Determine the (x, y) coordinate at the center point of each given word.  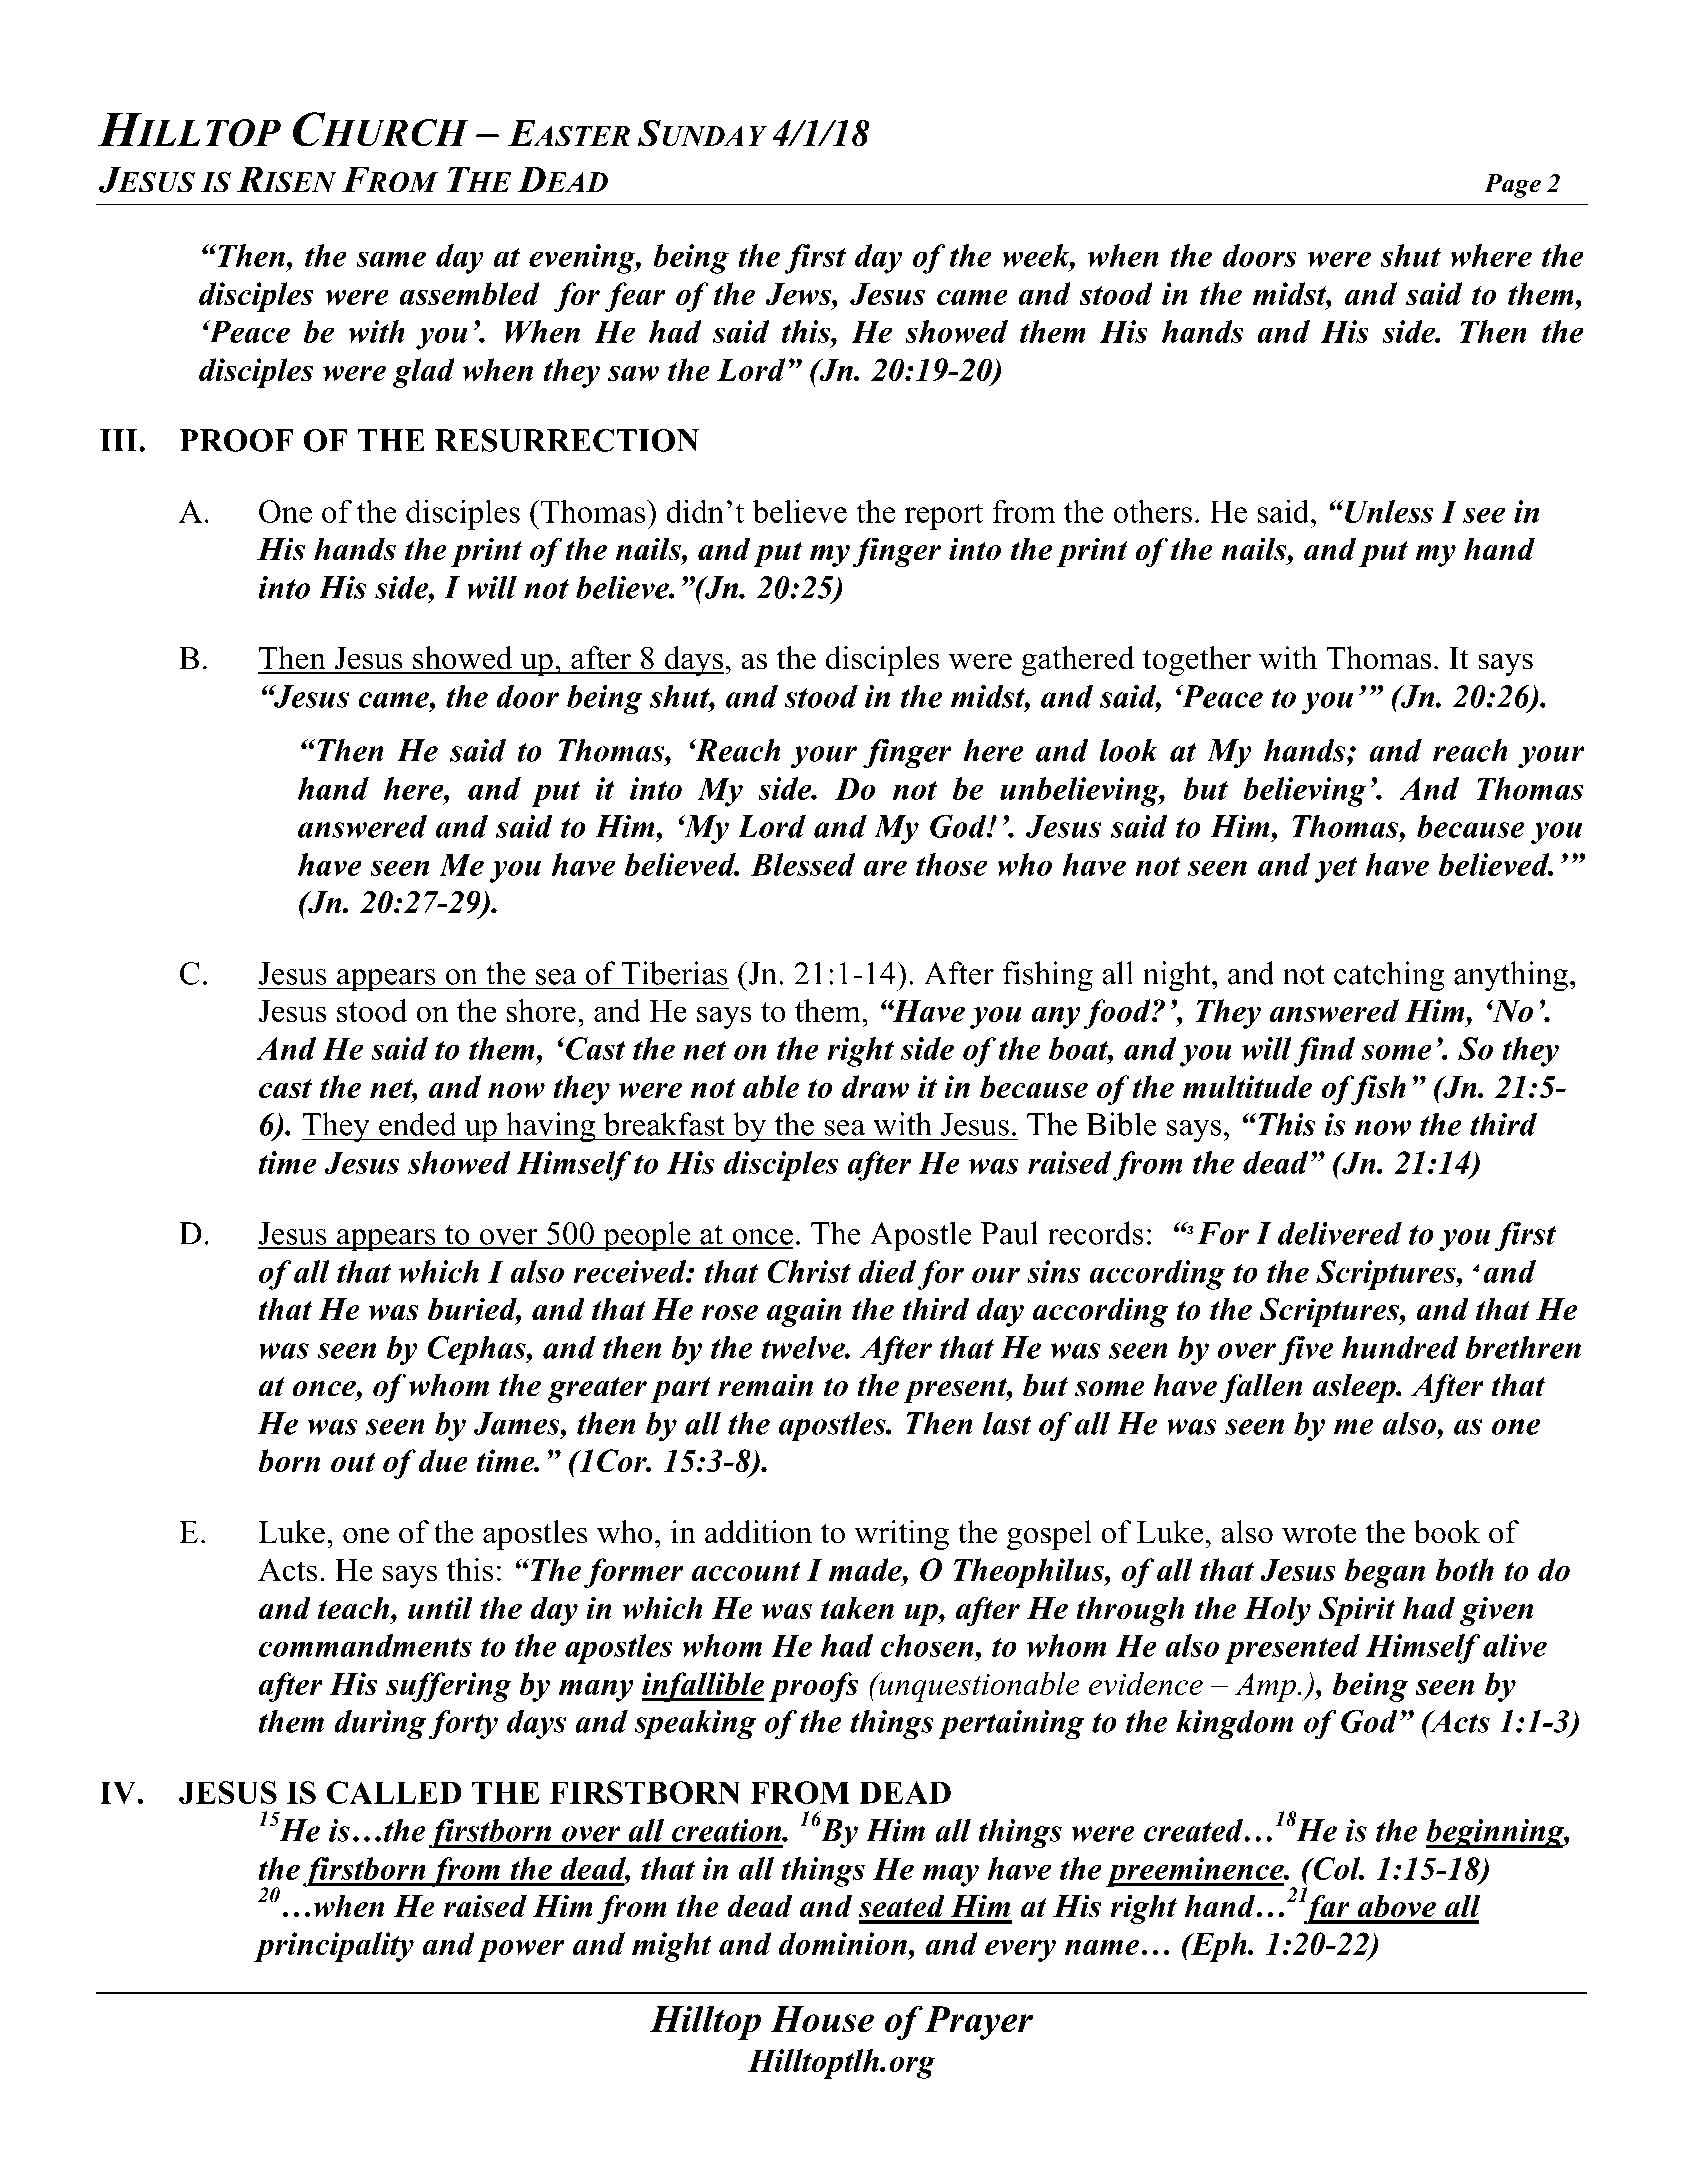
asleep (1355, 1388)
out (353, 1462)
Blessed (803, 864)
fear (635, 297)
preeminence (1196, 1872)
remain (765, 1385)
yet (1335, 869)
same (391, 259)
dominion (843, 1943)
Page (1512, 186)
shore (541, 1010)
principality (334, 1947)
